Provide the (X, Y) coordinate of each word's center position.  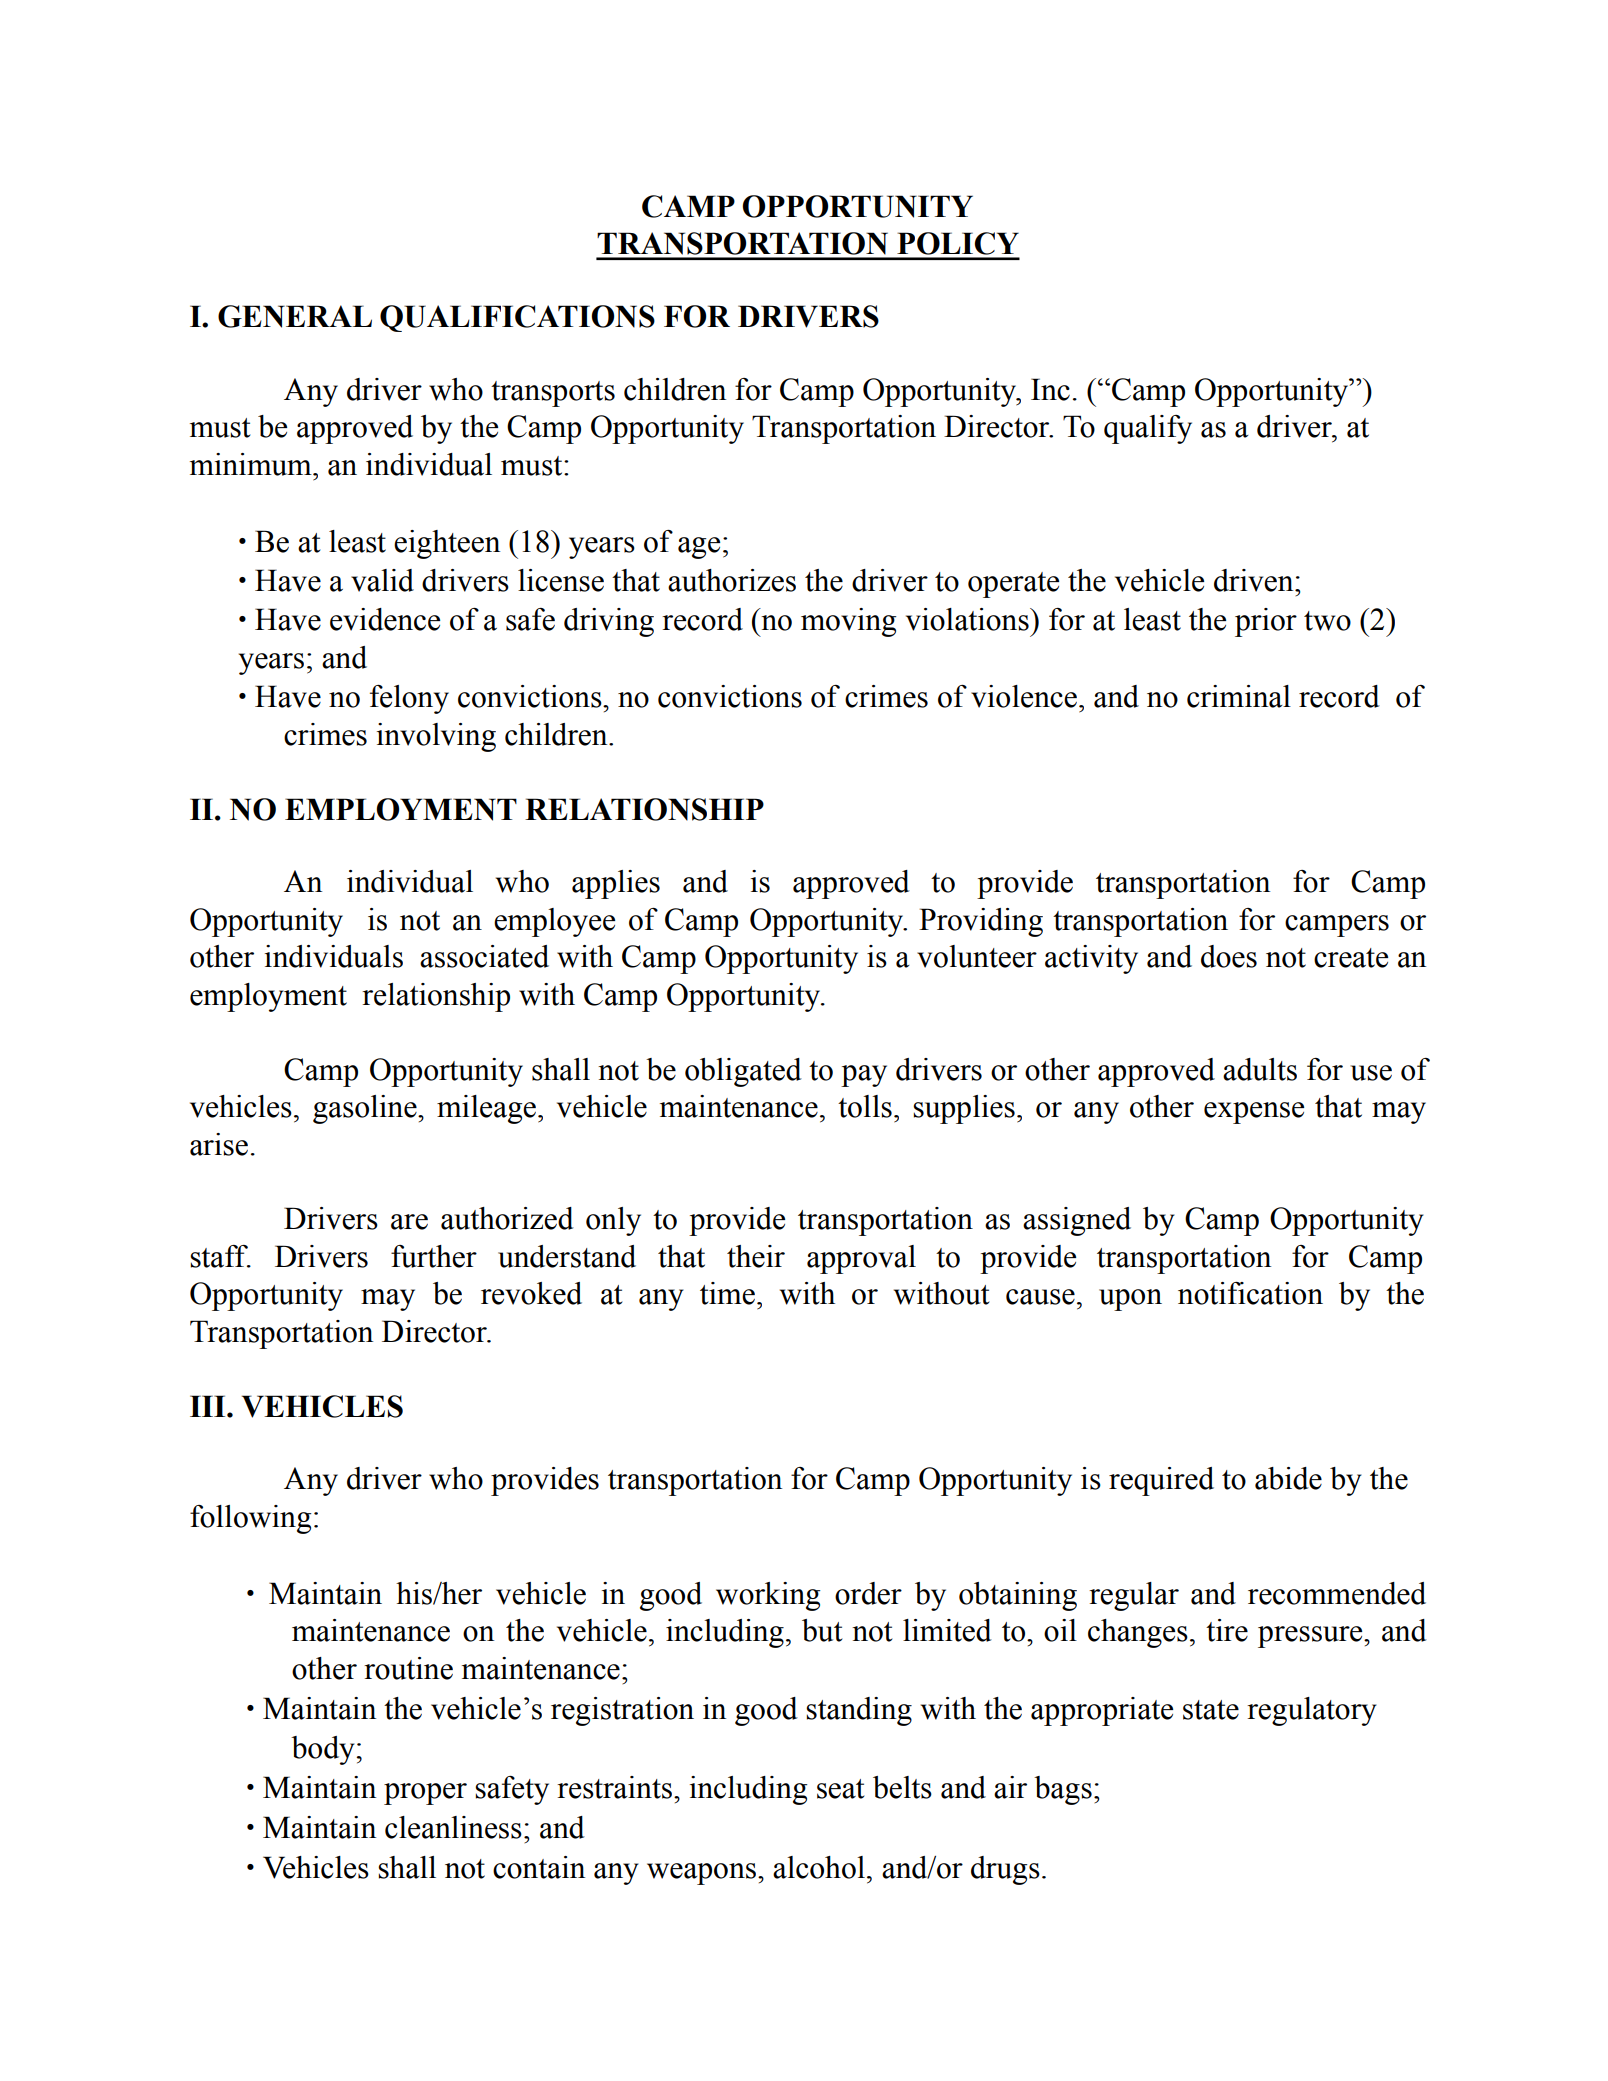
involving (436, 737)
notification (1250, 1293)
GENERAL (295, 316)
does (1229, 956)
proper (425, 1794)
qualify (1148, 429)
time (727, 1293)
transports (553, 394)
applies (616, 884)
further (434, 1256)
